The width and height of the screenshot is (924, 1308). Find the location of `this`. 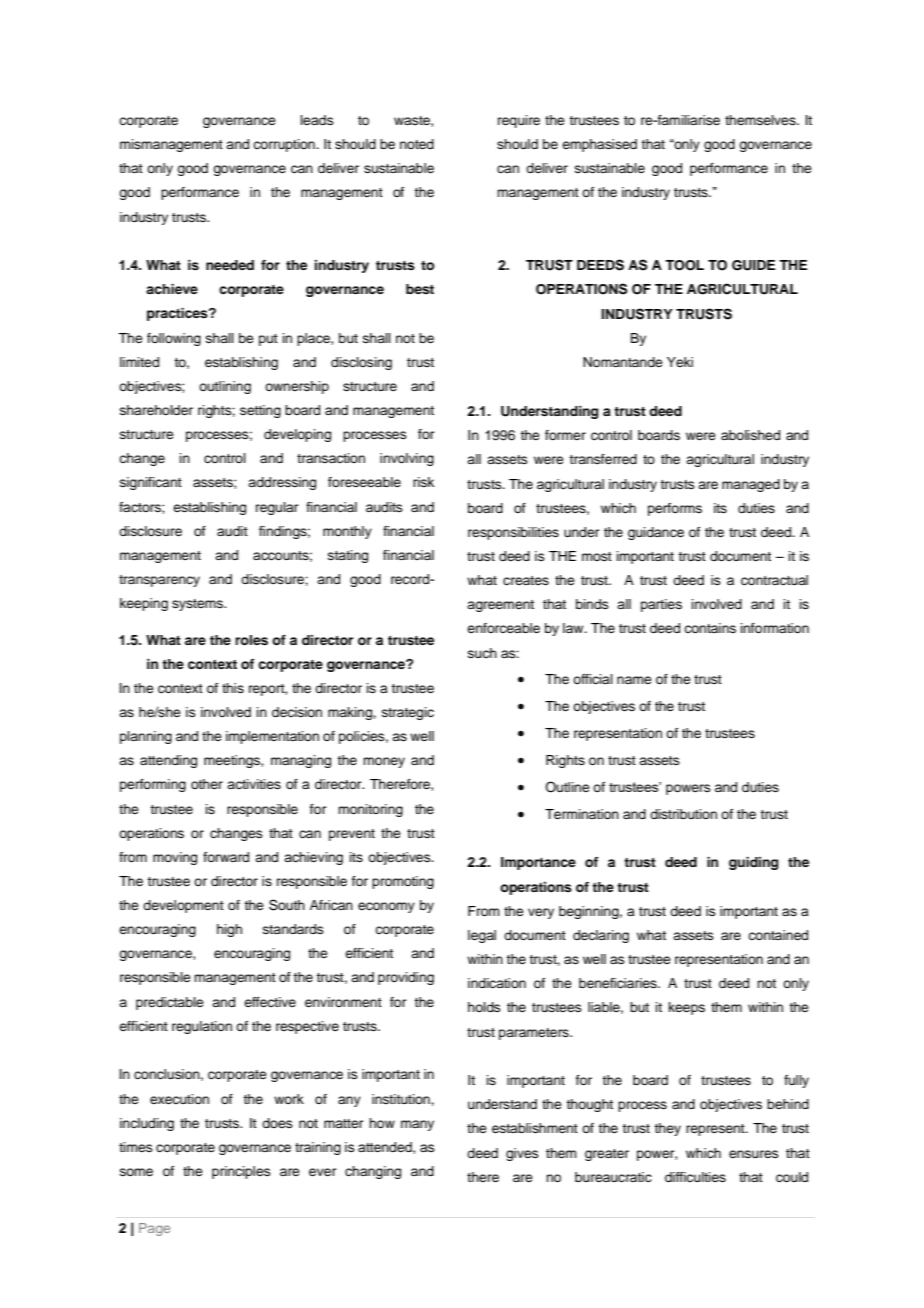

this is located at coordinates (233, 688).
